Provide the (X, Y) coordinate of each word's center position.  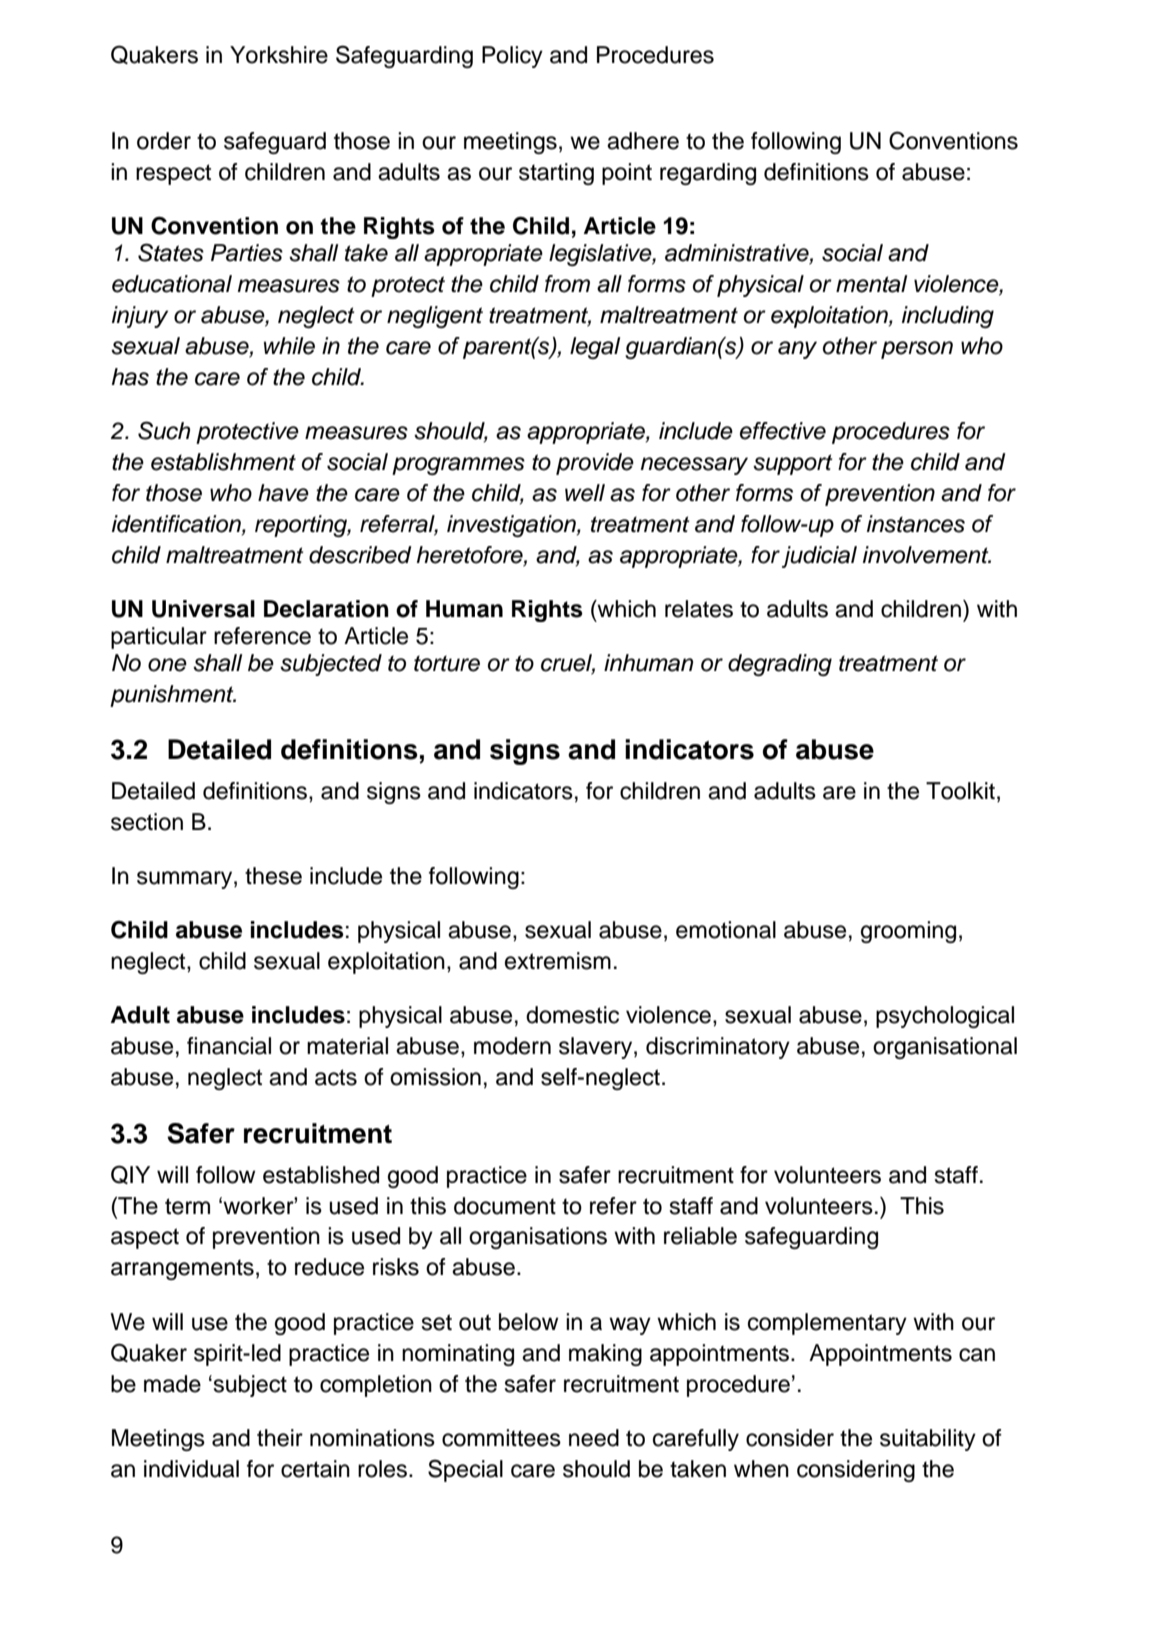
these (273, 876)
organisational (945, 1048)
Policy (512, 57)
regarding (708, 174)
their (280, 1438)
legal (595, 348)
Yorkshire (279, 55)
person (917, 350)
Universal (203, 609)
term (187, 1206)
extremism (558, 961)
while (289, 346)
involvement (927, 555)
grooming (908, 932)
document (505, 1206)
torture (447, 663)
